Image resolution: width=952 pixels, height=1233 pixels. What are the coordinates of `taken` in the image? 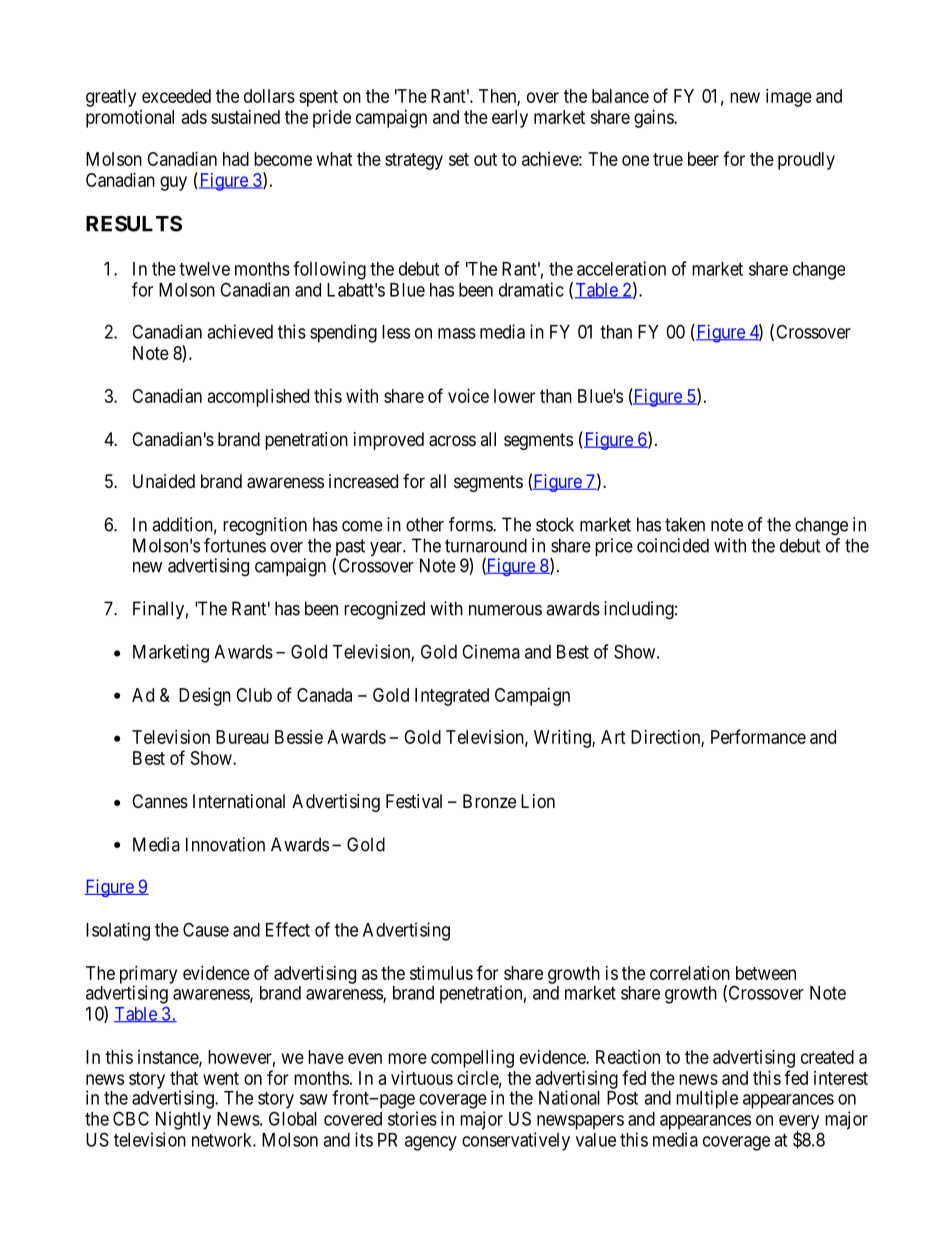 It's located at (685, 524).
